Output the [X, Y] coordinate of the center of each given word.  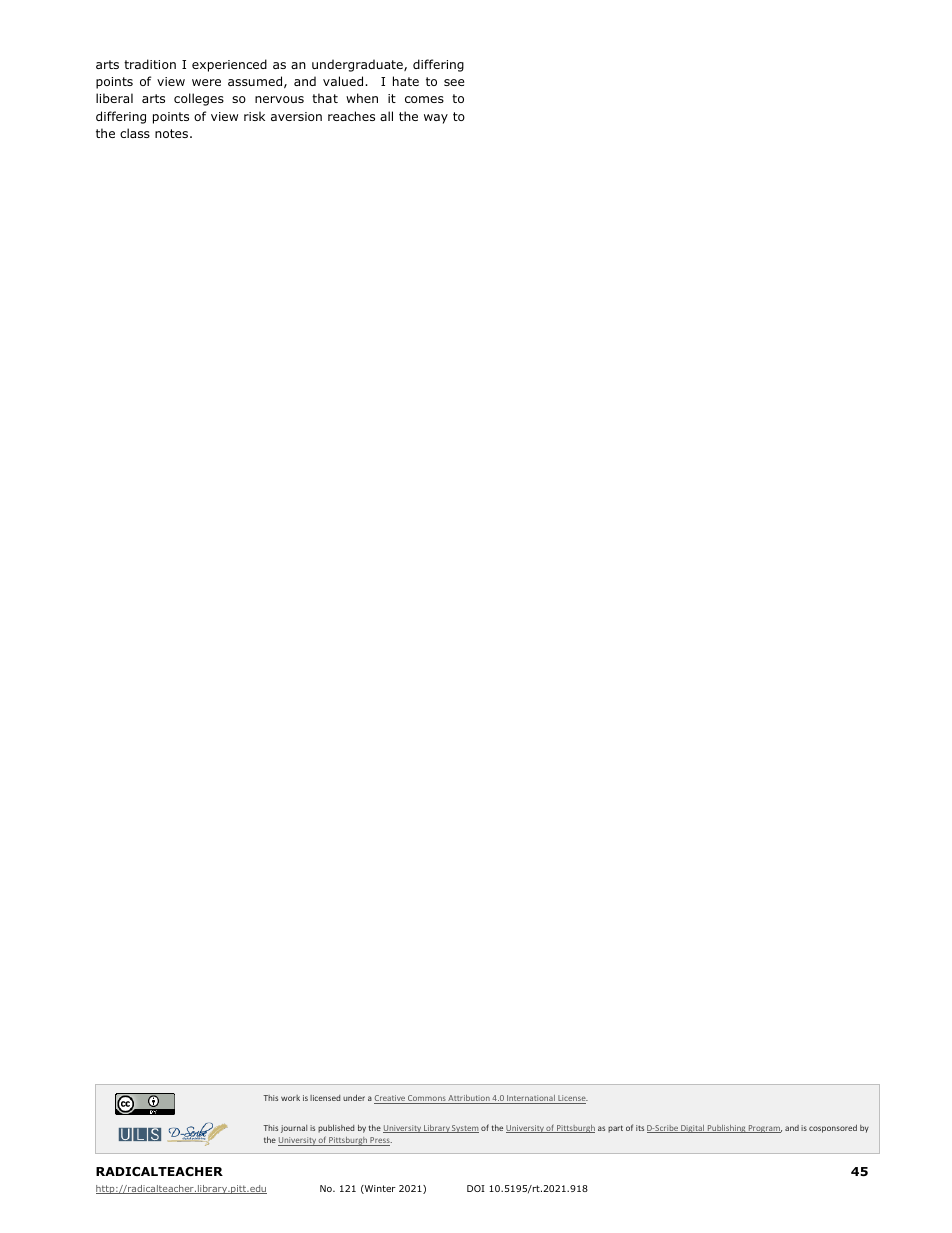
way [436, 119]
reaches [351, 116]
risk [254, 116]
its [640, 1128]
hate [406, 81]
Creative [390, 1099]
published [336, 1128]
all [386, 116]
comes [424, 99]
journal [294, 1129]
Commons [427, 1099]
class [135, 133]
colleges [199, 99]
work [290, 1098]
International [531, 1099]
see [454, 82]
